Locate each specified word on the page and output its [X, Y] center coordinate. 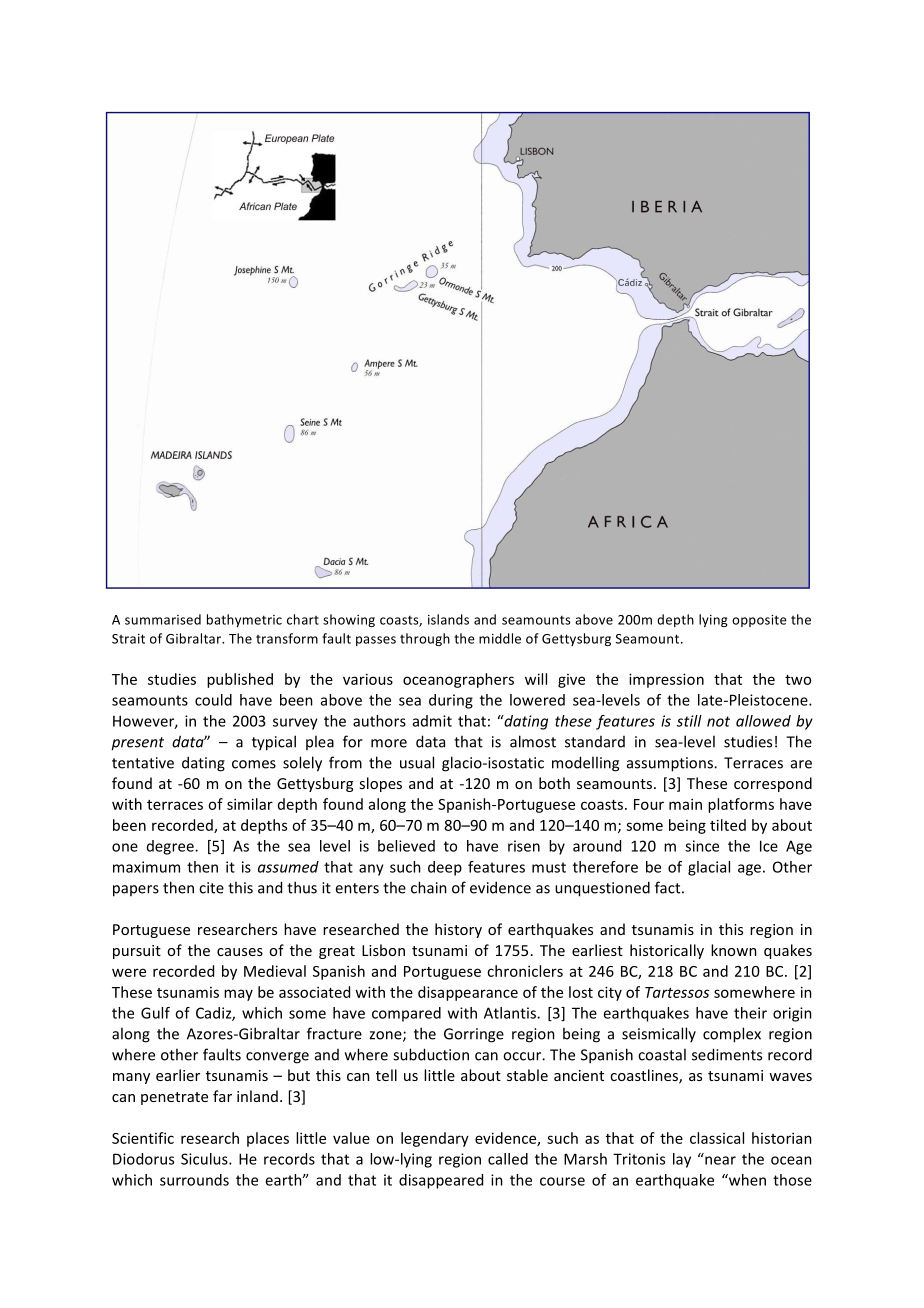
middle [500, 638]
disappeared [441, 1181]
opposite [759, 621]
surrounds [194, 1180]
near [720, 1160]
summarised [163, 619]
